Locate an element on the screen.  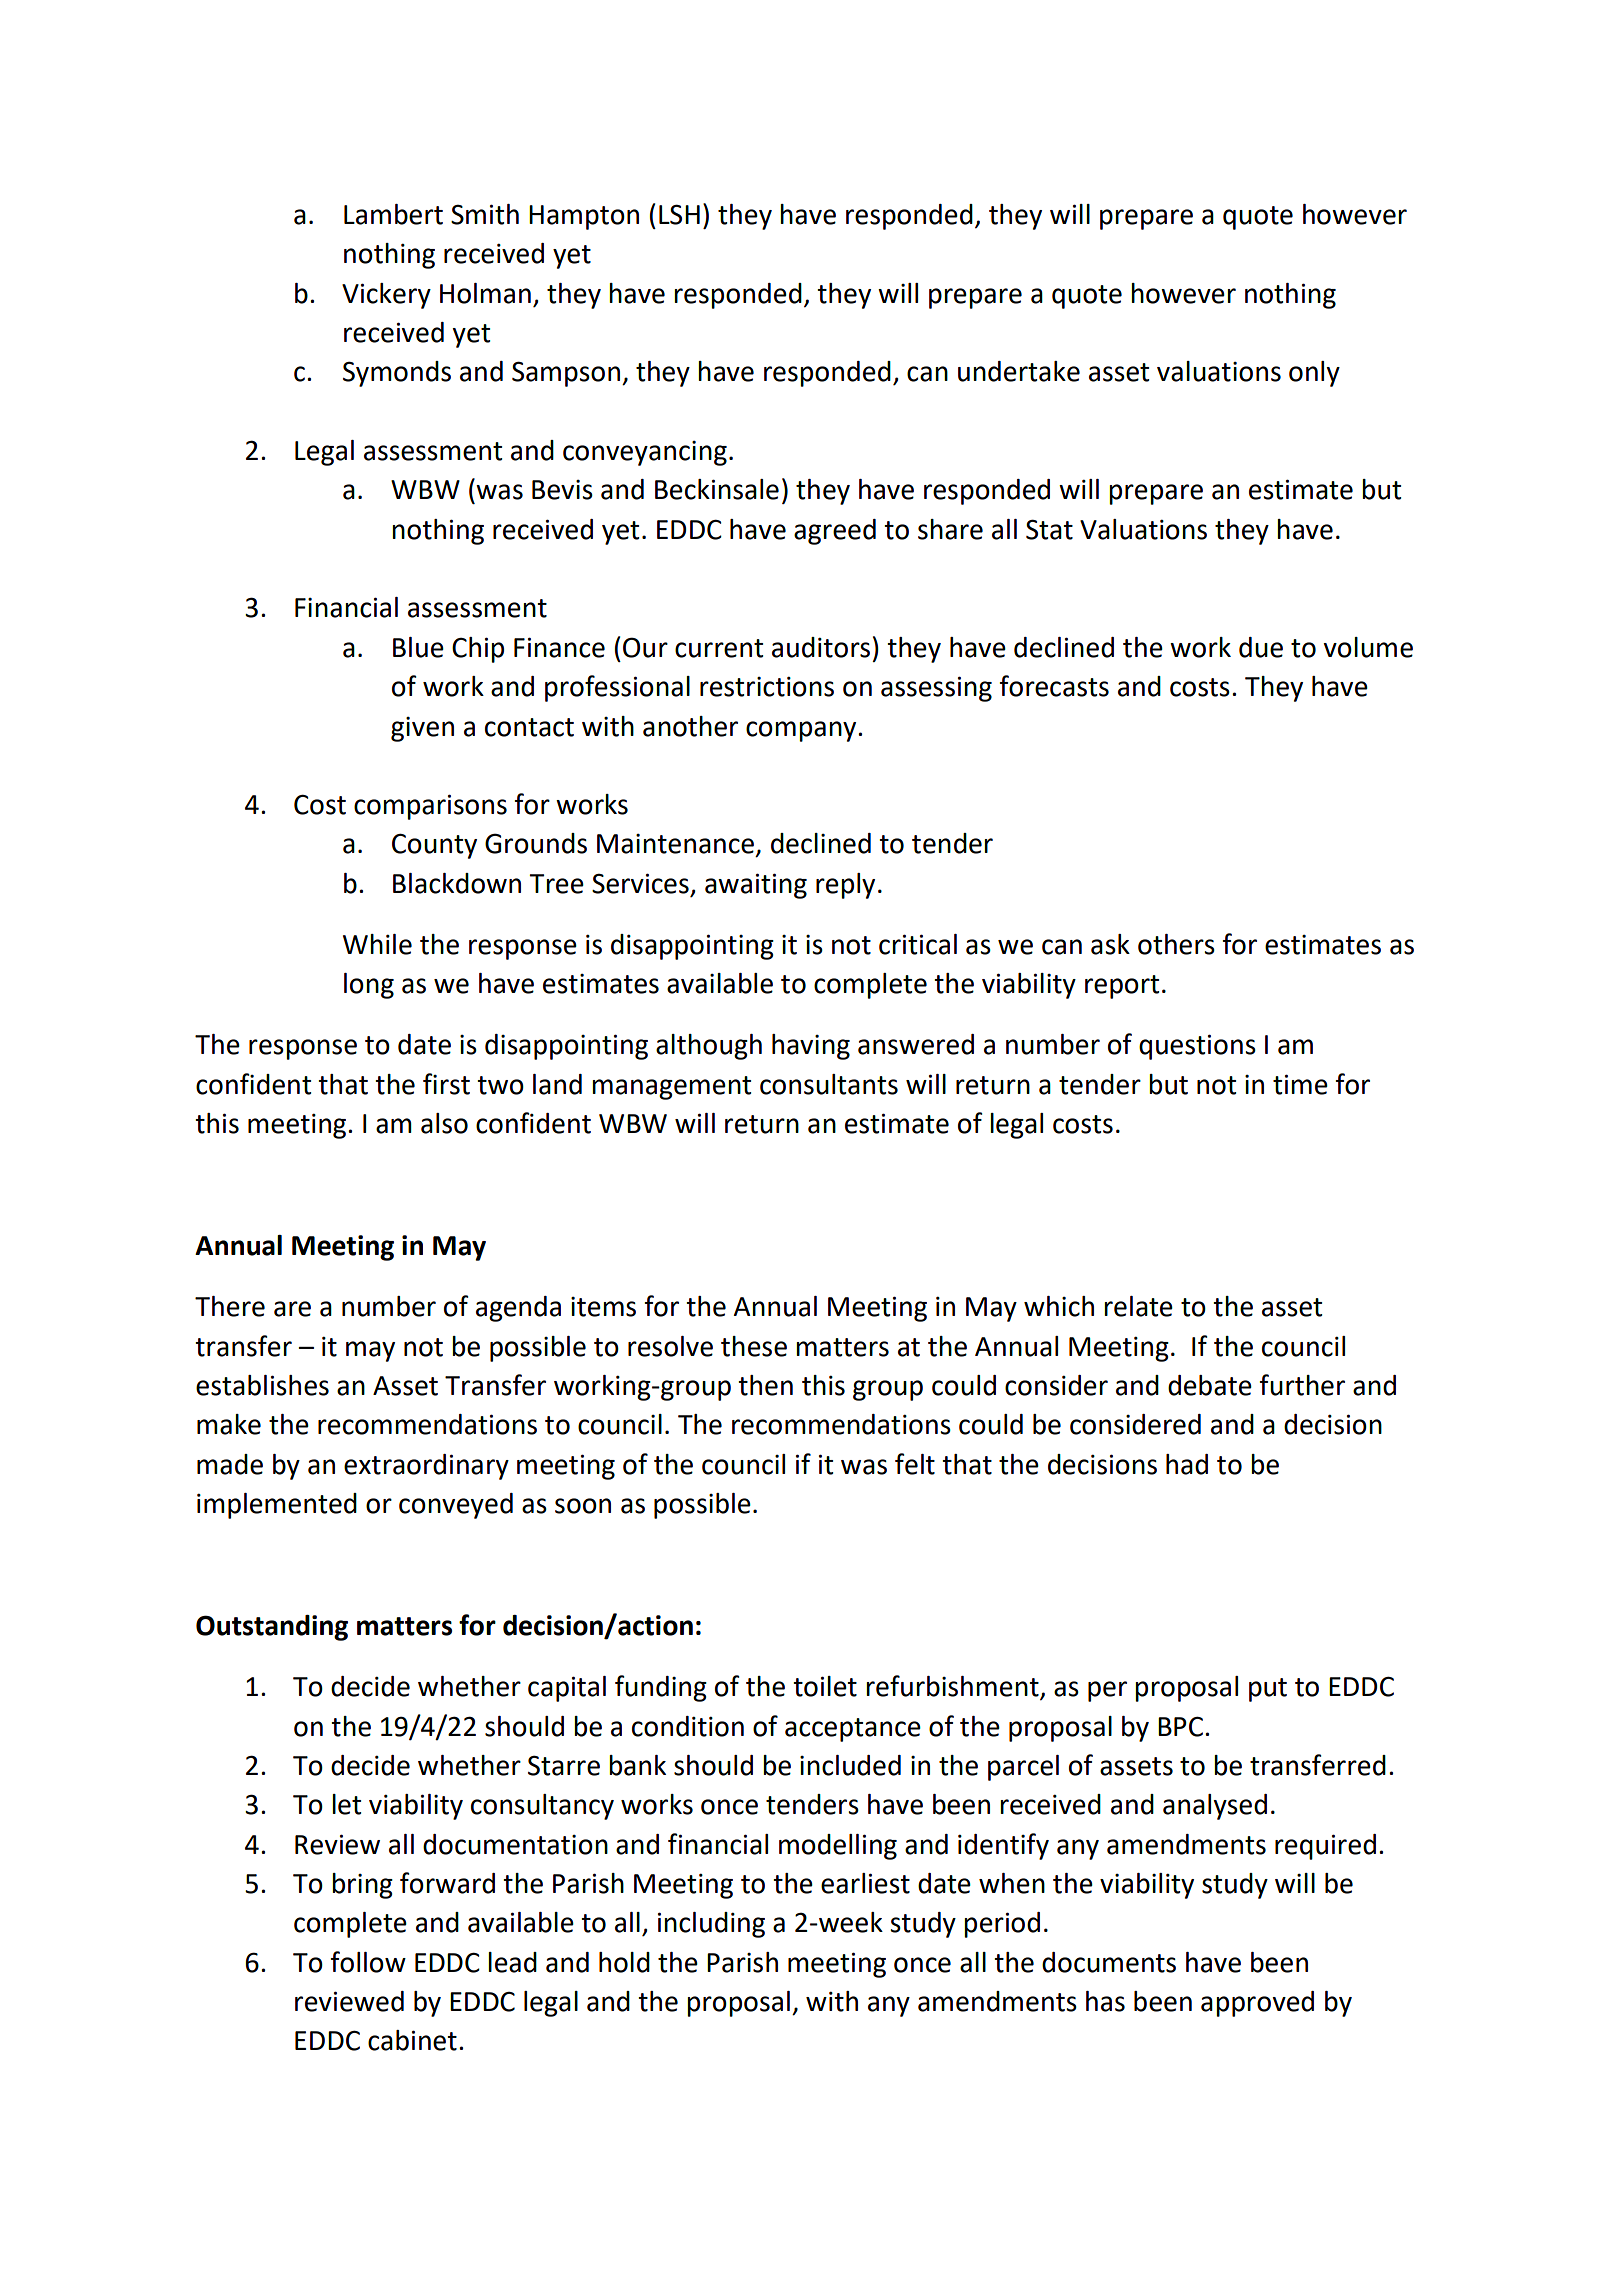
had is located at coordinates (1187, 1464).
